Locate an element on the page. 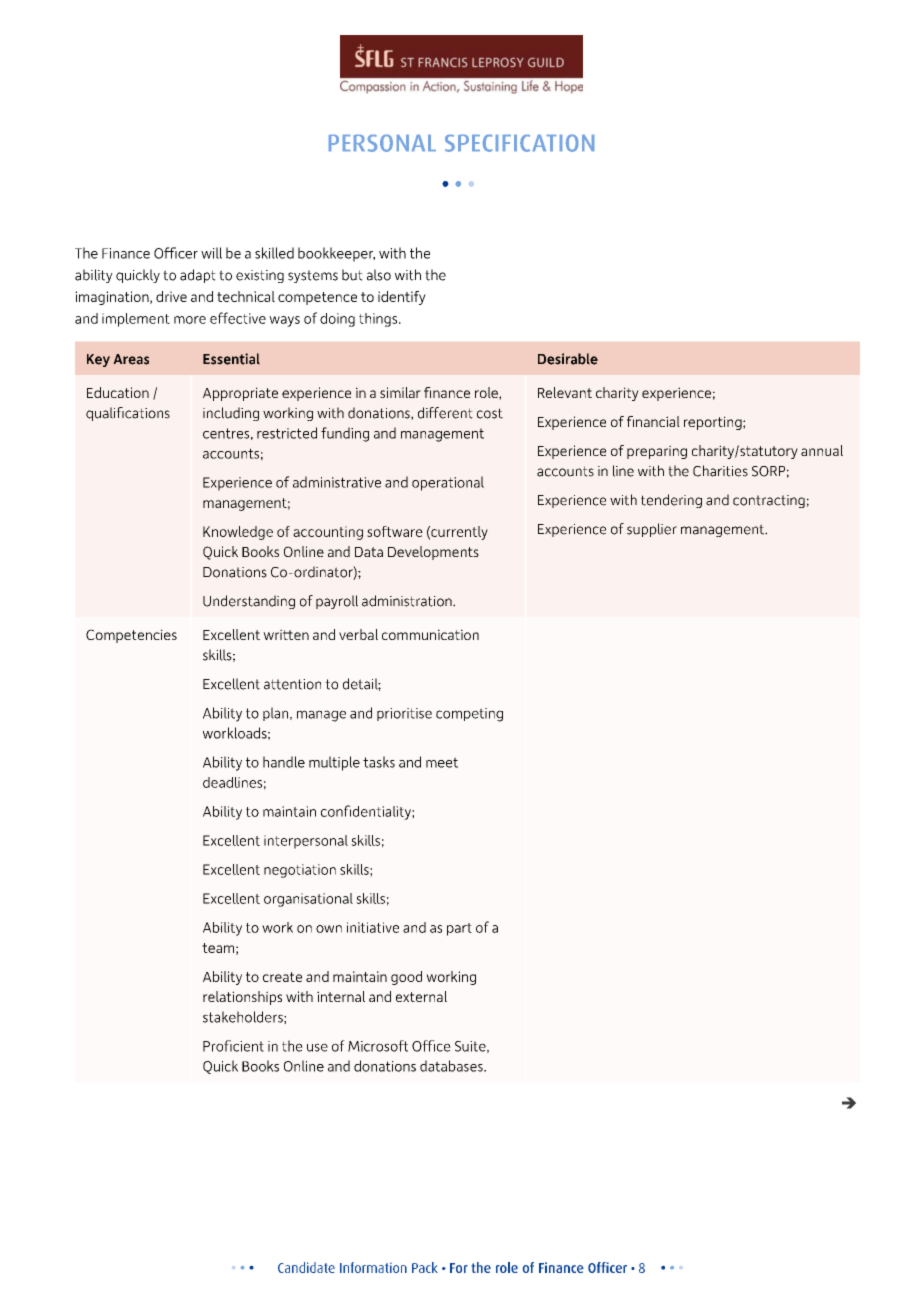 This page has width=924, height=1308. competing is located at coordinates (469, 715).
